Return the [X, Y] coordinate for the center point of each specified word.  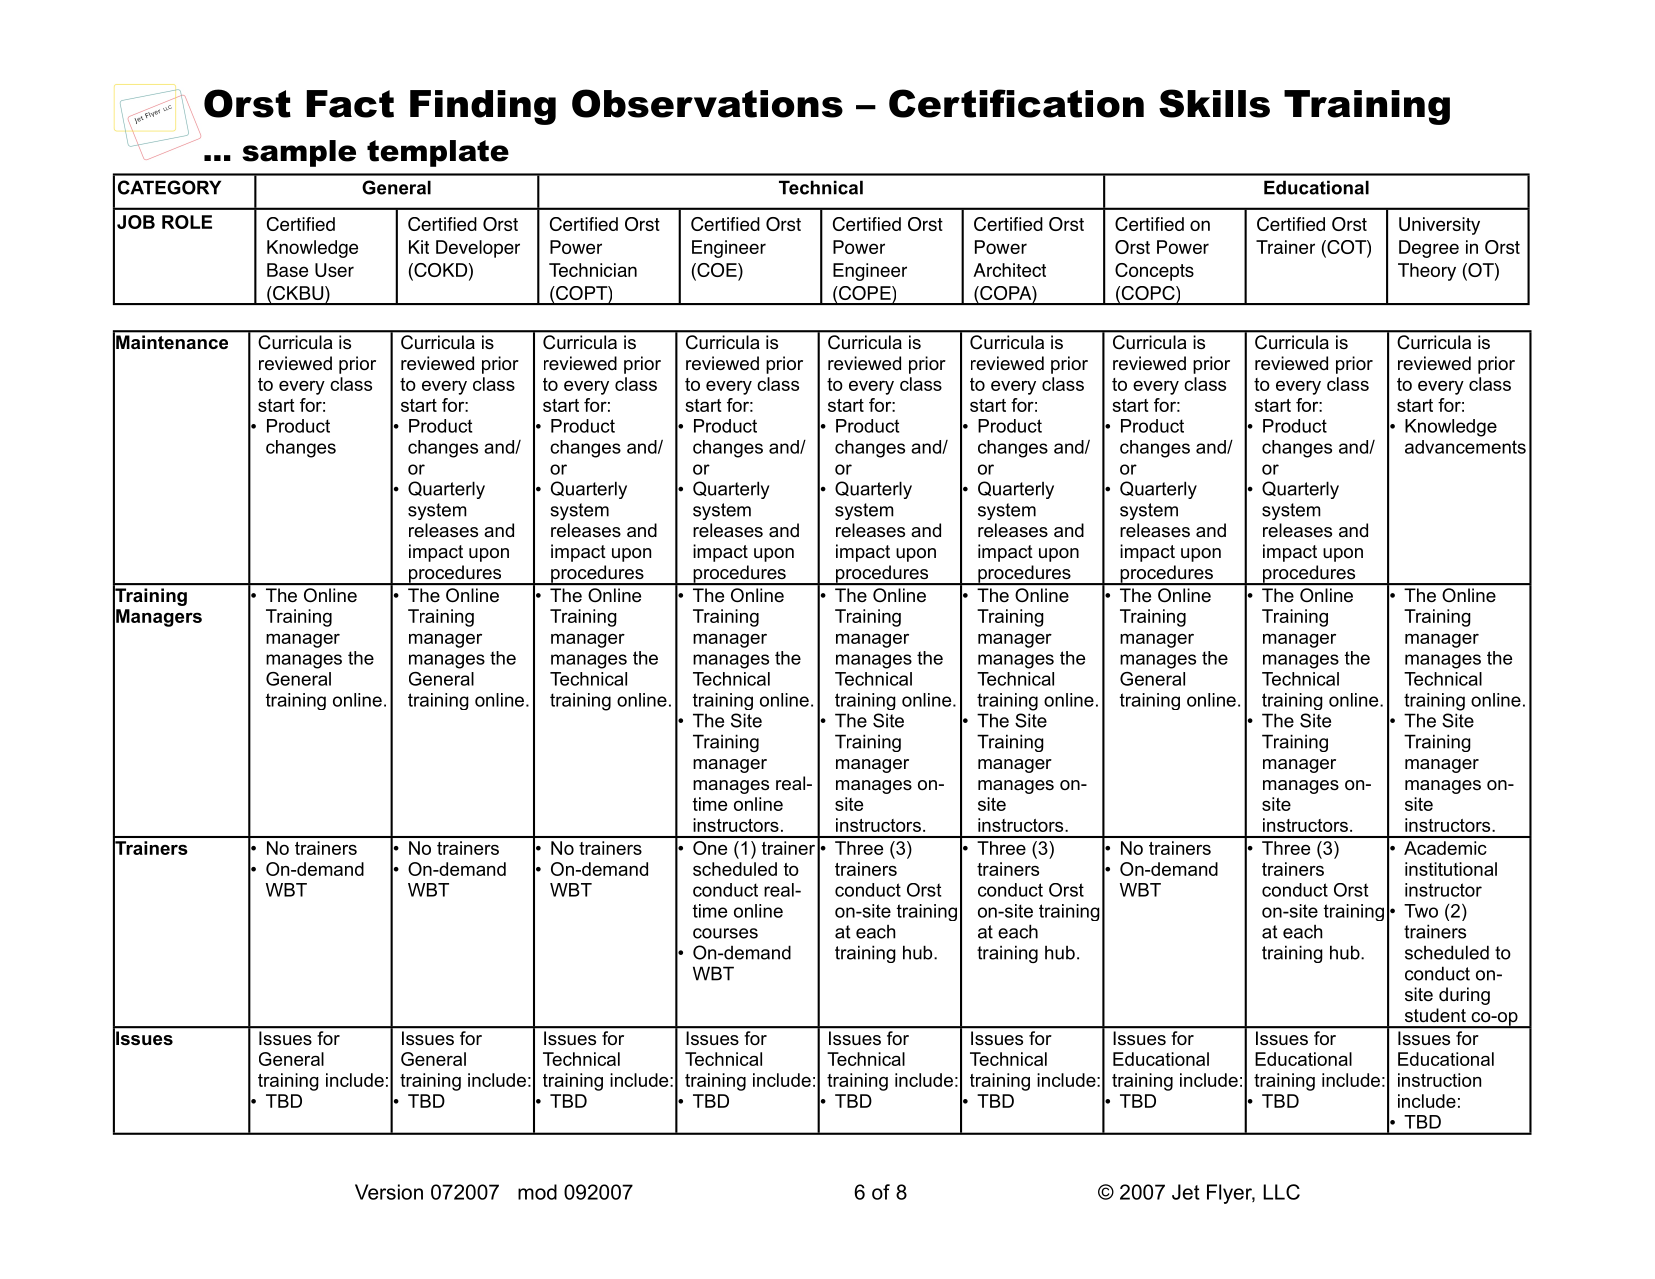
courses [725, 933]
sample [299, 153]
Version [389, 1192]
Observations [707, 103]
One [710, 848]
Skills [1214, 103]
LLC [1281, 1192]
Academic [1445, 848]
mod [537, 1192]
